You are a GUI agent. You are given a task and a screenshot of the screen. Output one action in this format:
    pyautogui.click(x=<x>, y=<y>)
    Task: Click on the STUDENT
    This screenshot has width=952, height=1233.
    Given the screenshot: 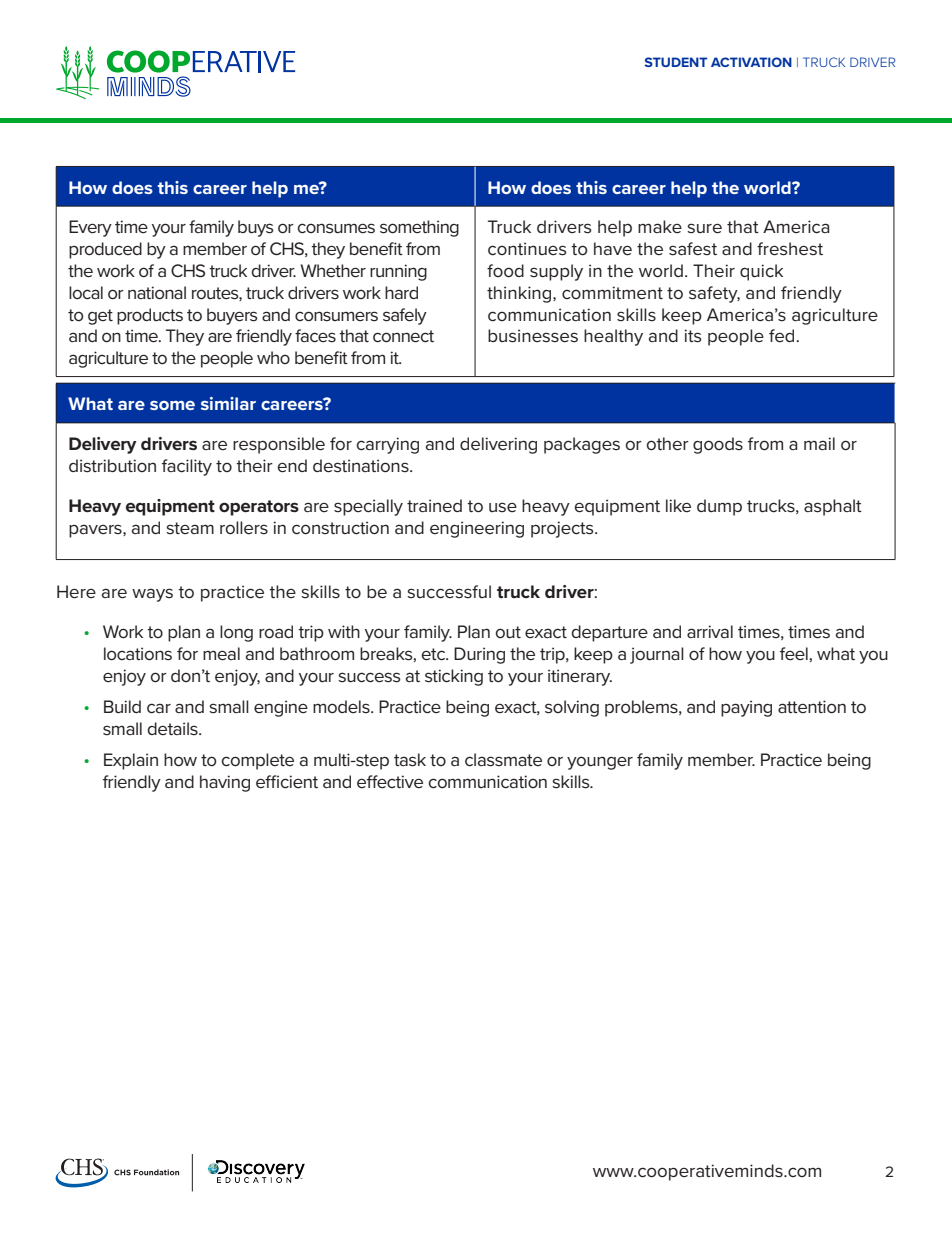 What is the action you would take?
    pyautogui.click(x=676, y=62)
